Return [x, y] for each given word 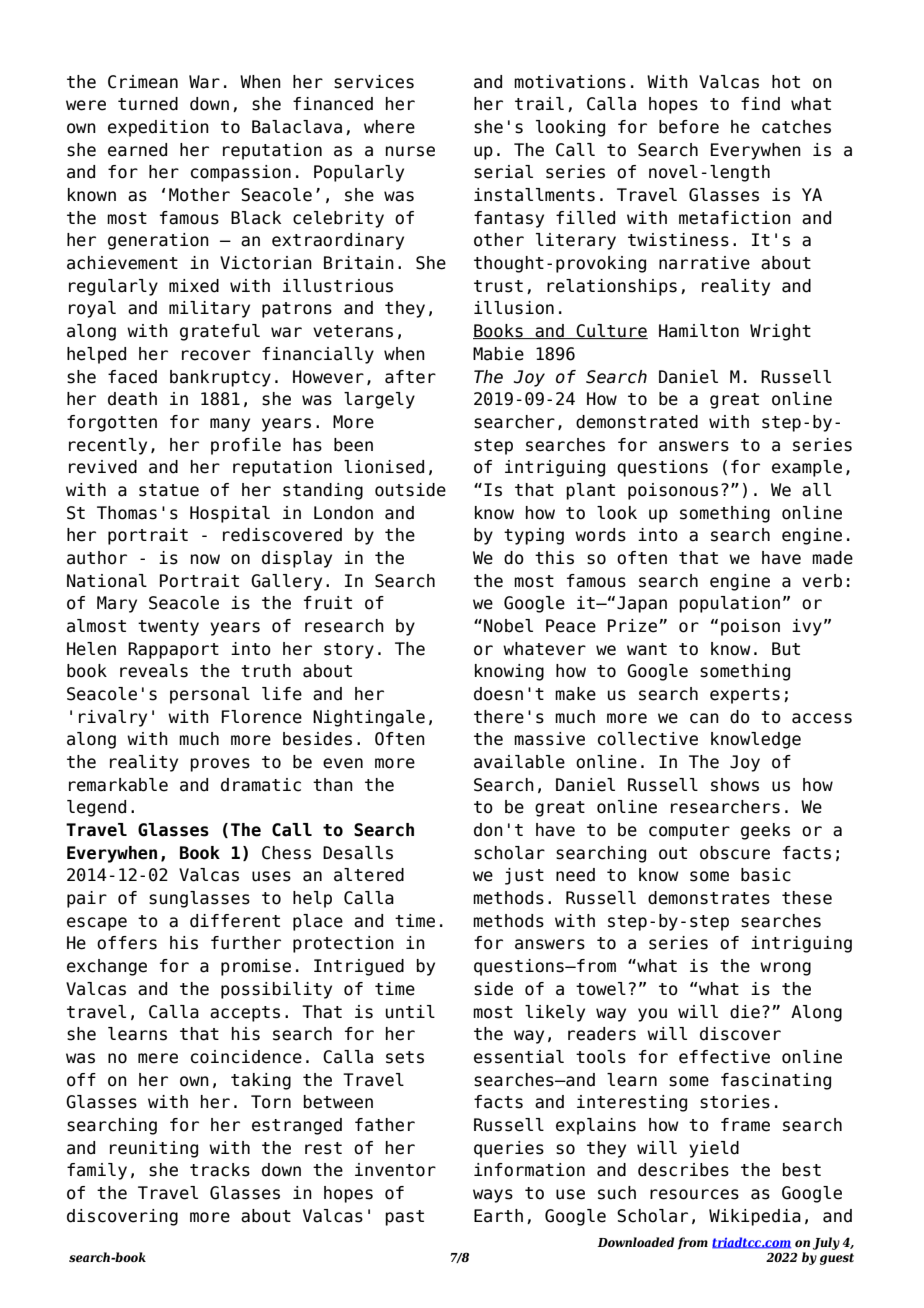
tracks [220, 1170]
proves [220, 765]
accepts [245, 1014]
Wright [780, 332]
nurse [410, 151]
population [729, 604]
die [745, 1012]
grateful [220, 332]
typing [534, 536]
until [410, 1012]
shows [735, 785]
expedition [158, 128]
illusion [514, 308]
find [760, 104]
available [519, 762]
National [107, 581]
